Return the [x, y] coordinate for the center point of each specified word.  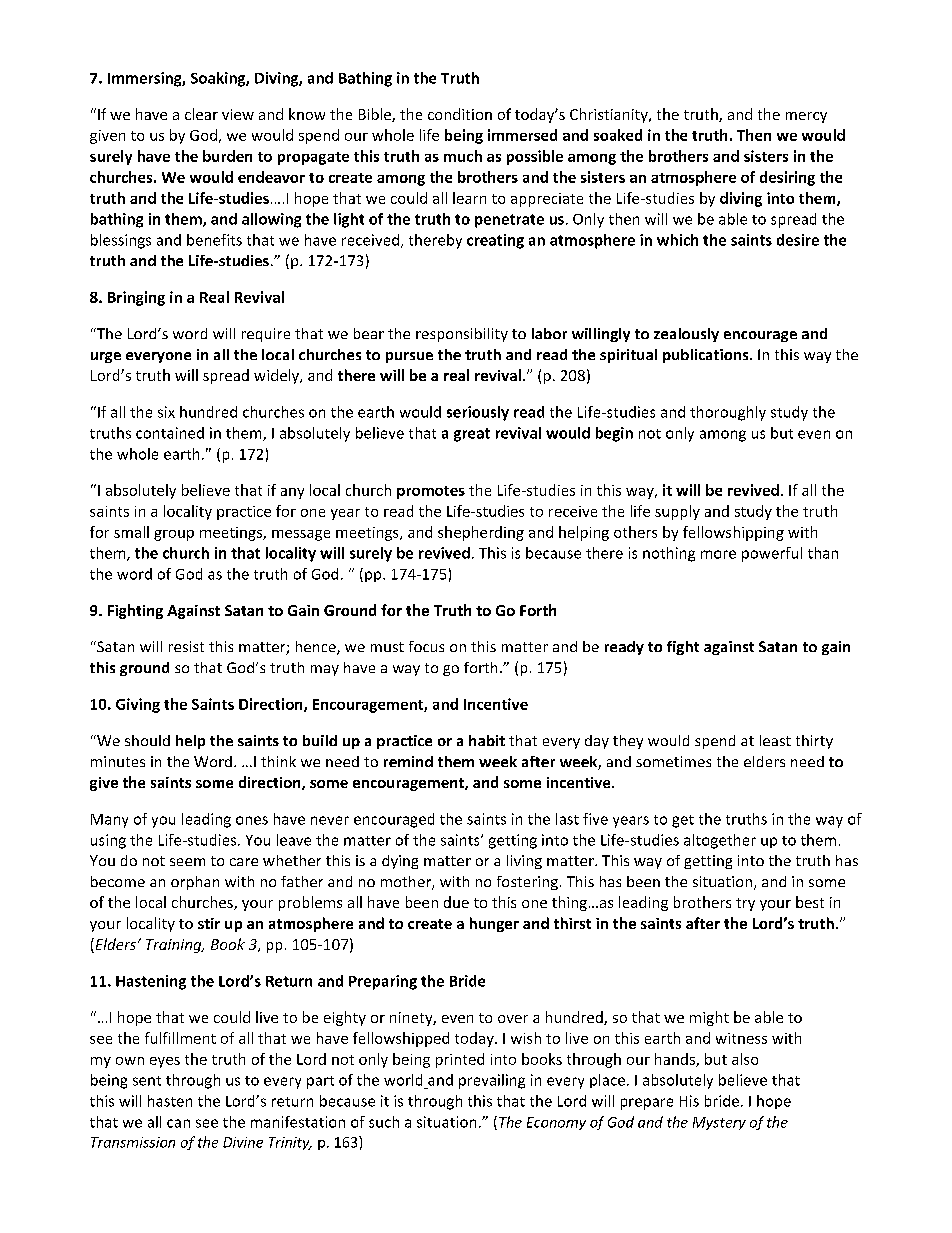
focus [426, 646]
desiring [787, 178]
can [178, 1123]
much [463, 156]
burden [227, 156]
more [718, 554]
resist [186, 646]
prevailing [492, 1081]
